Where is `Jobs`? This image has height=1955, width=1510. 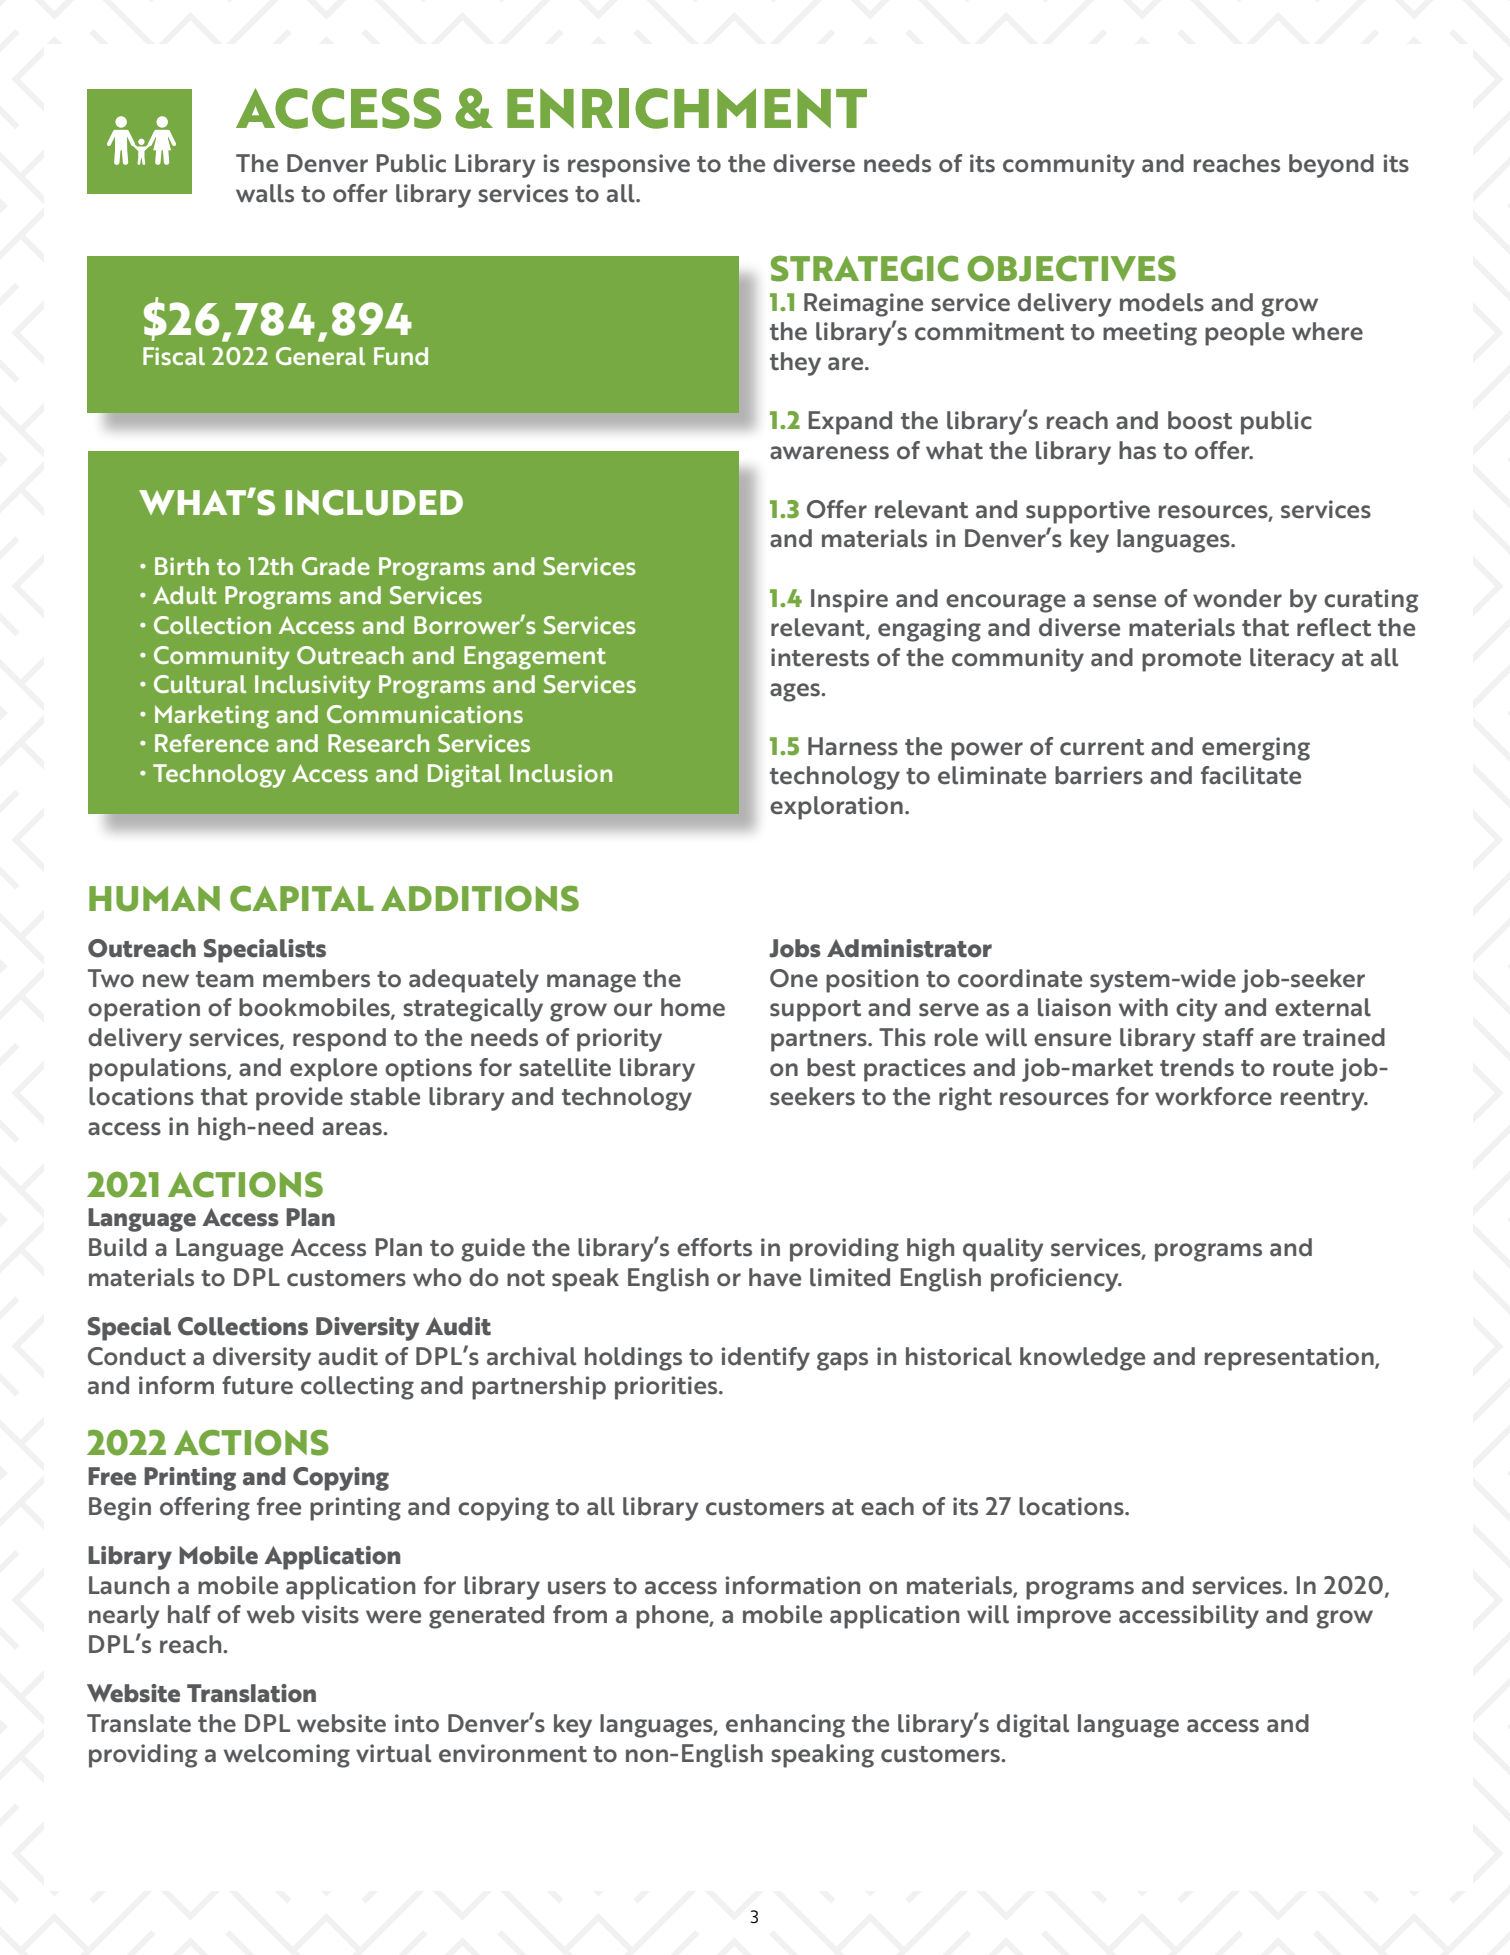 Jobs is located at coordinates (795, 948).
